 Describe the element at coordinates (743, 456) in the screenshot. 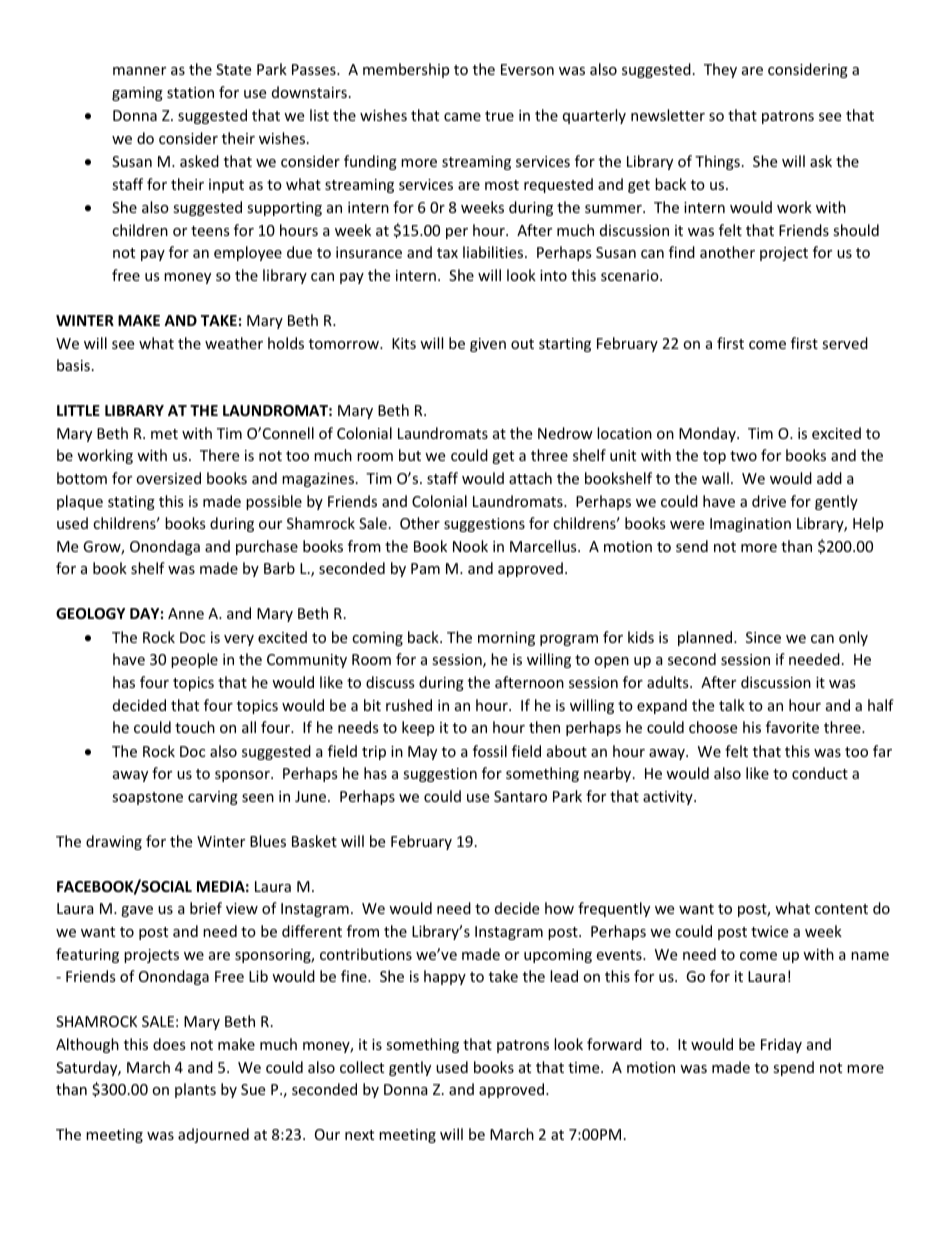

I see `two` at that location.
